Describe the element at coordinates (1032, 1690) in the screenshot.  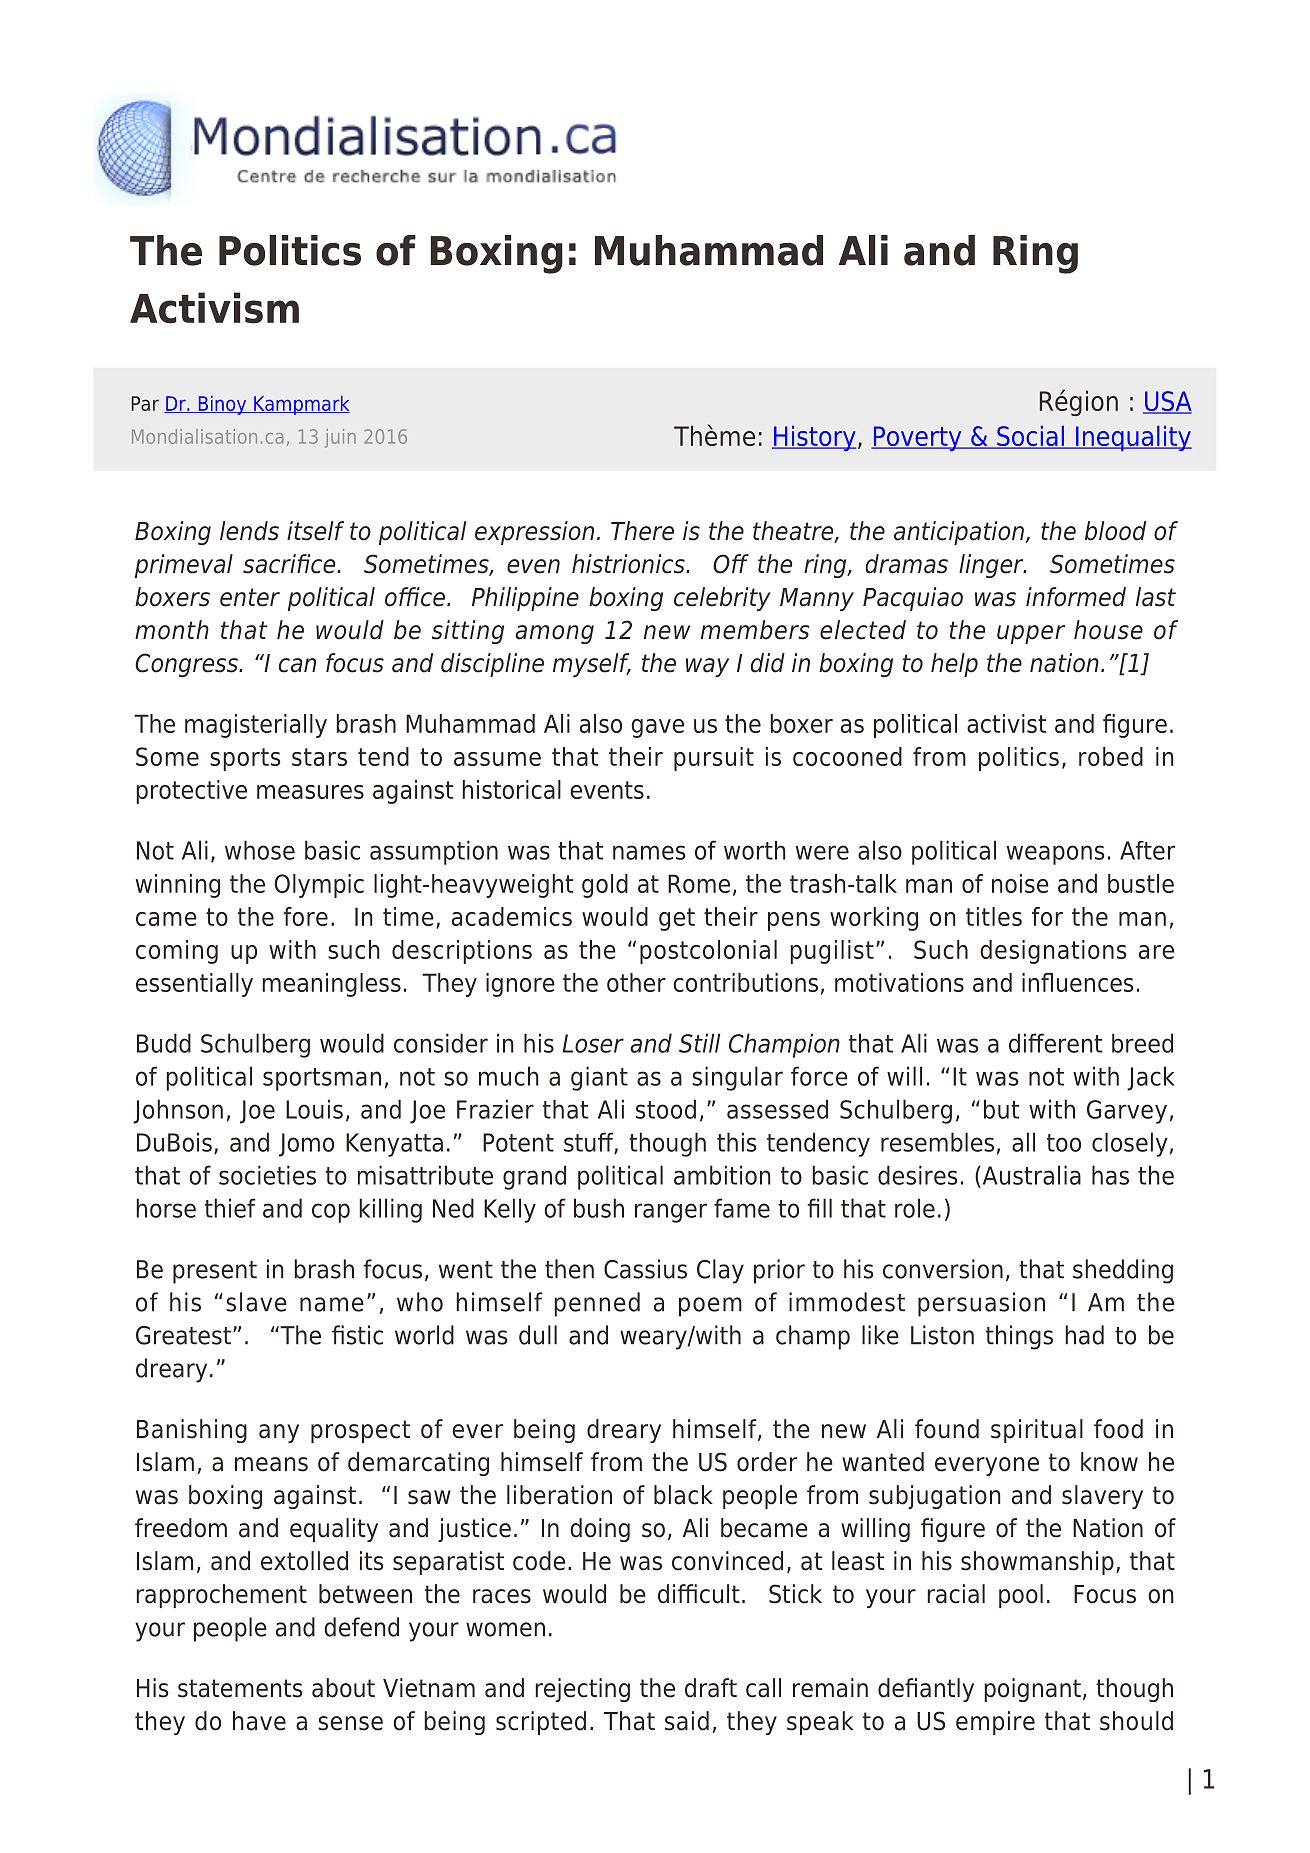
I see `poignant` at that location.
